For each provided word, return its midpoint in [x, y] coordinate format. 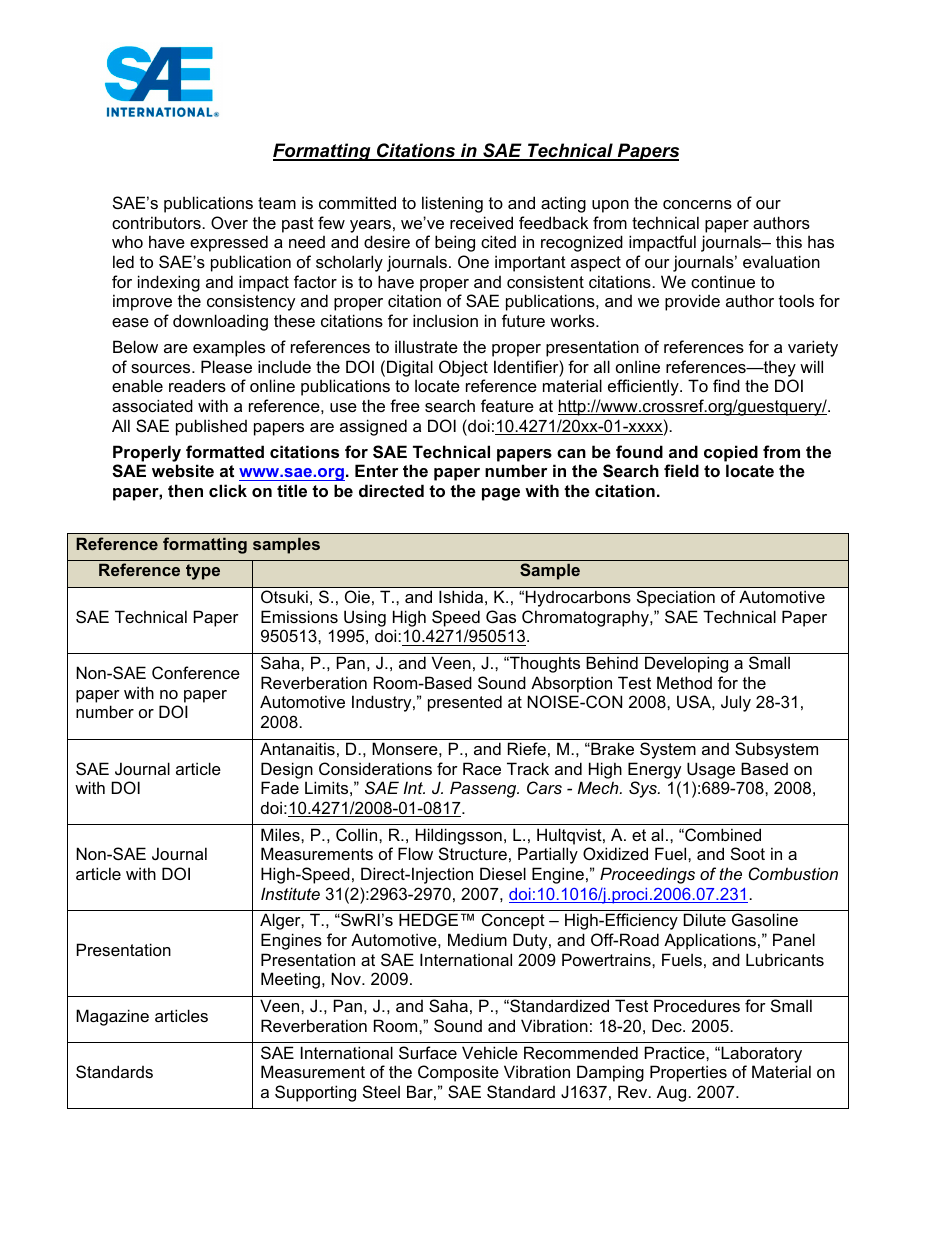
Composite [458, 1073]
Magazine [112, 1017]
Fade [280, 787]
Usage [711, 770]
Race [482, 768]
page [501, 494]
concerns [697, 204]
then [185, 490]
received [481, 222]
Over [229, 222]
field [681, 470]
